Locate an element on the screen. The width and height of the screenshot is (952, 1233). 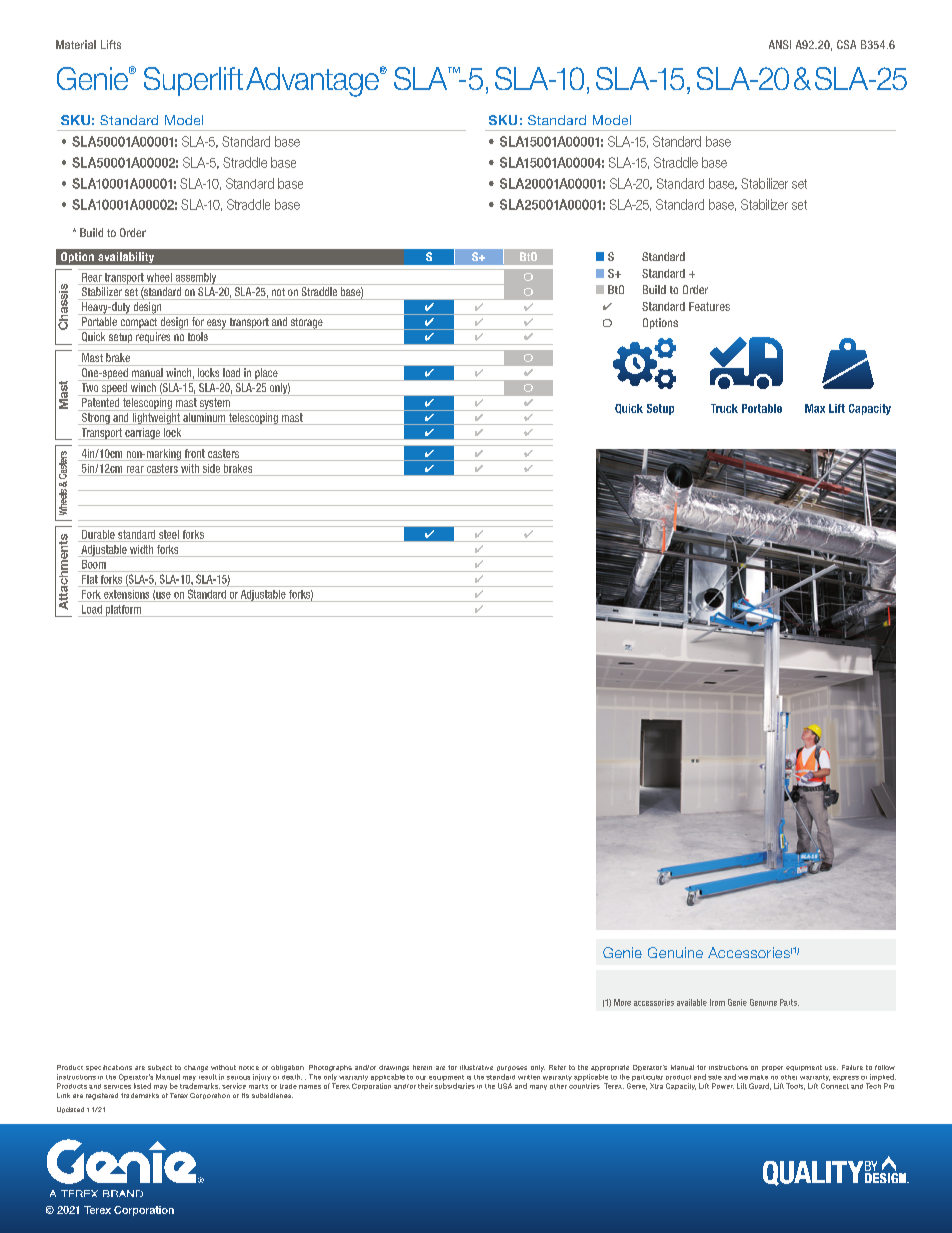
More is located at coordinates (622, 1002).
